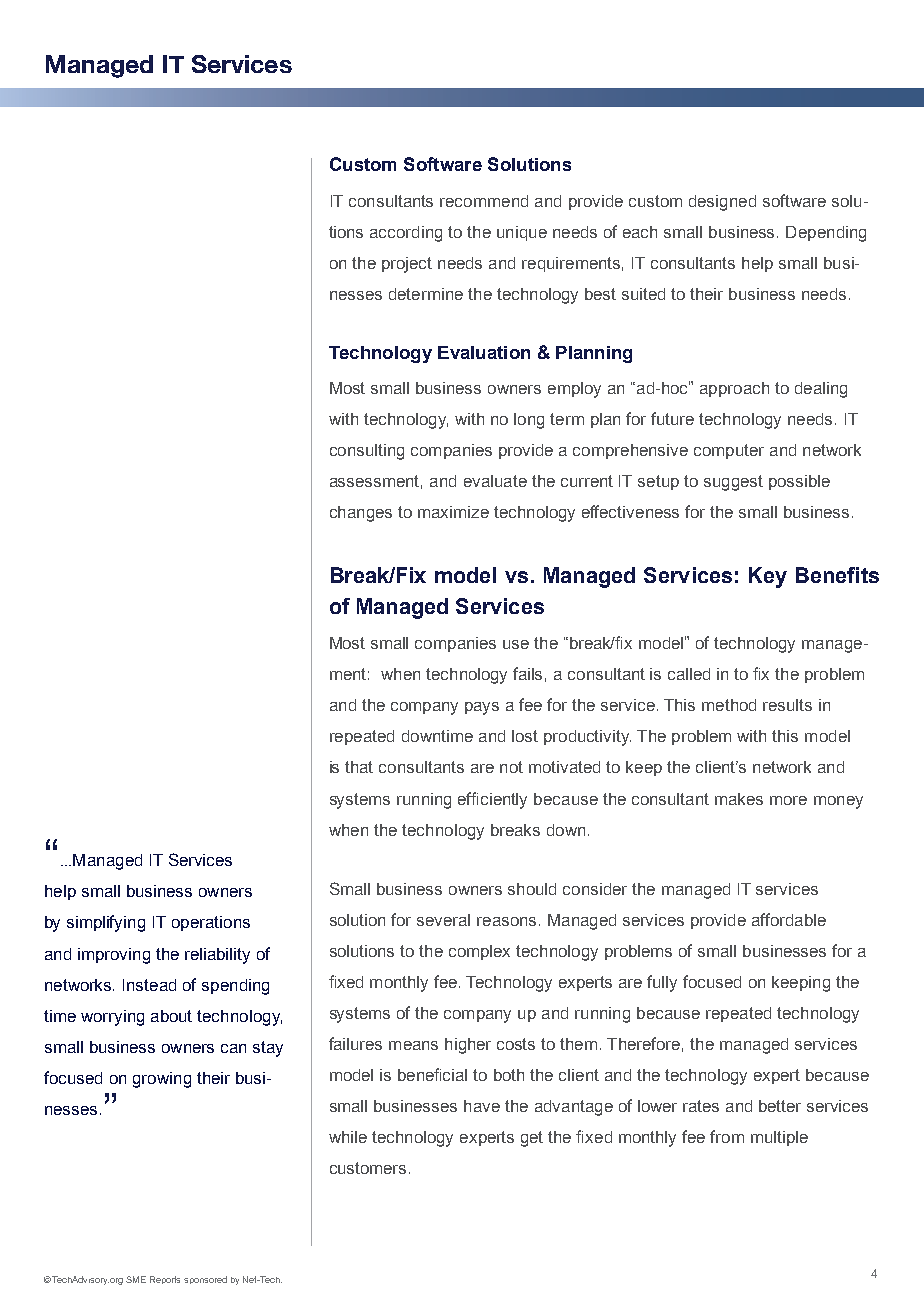  Describe the element at coordinates (722, 203) in the screenshot. I see `designed` at that location.
